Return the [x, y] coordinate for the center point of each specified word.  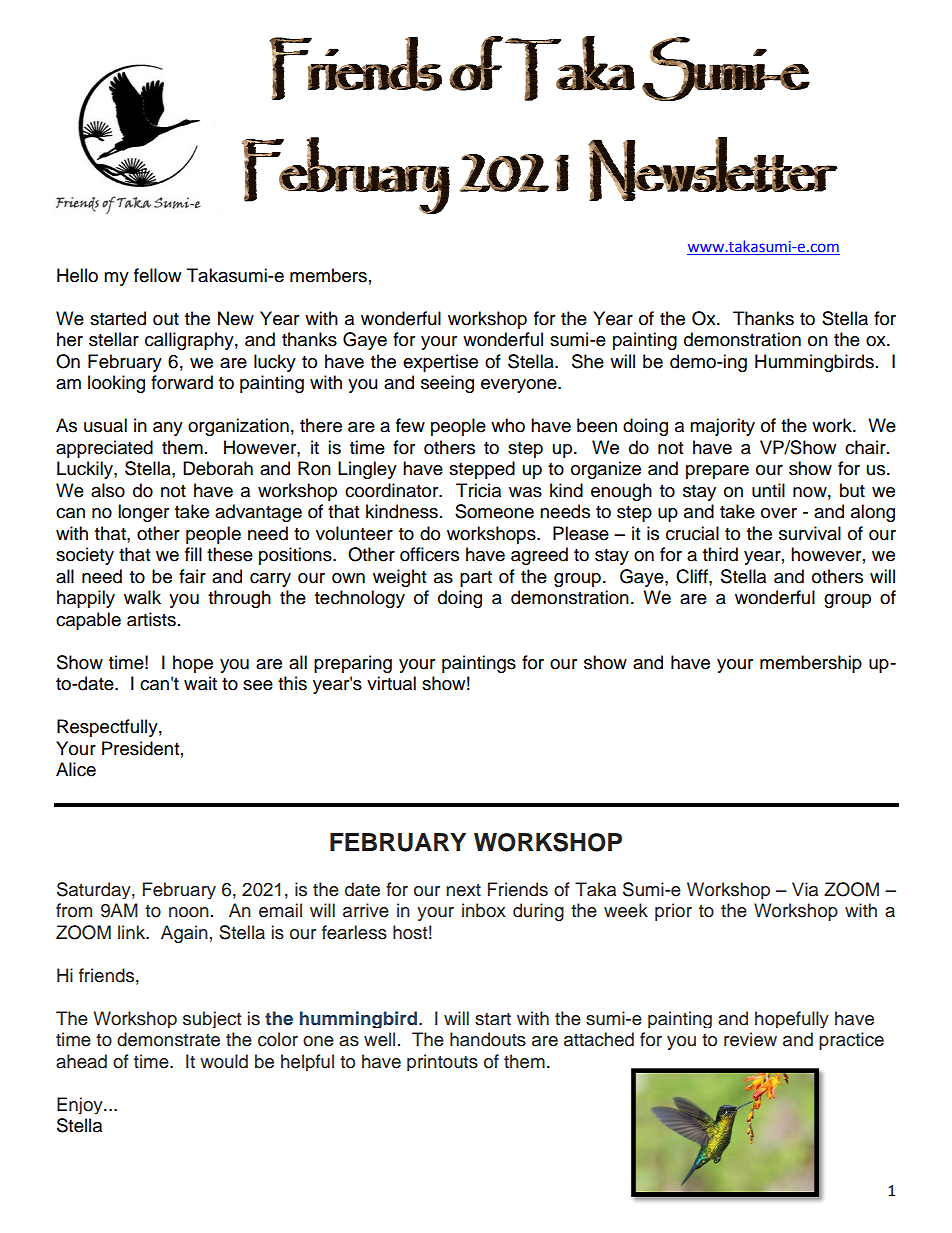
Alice [76, 769]
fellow [157, 275]
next [463, 890]
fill [193, 554]
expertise [440, 363]
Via [805, 889]
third [720, 554]
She [588, 361]
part [476, 579]
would [224, 1061]
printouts [442, 1062]
